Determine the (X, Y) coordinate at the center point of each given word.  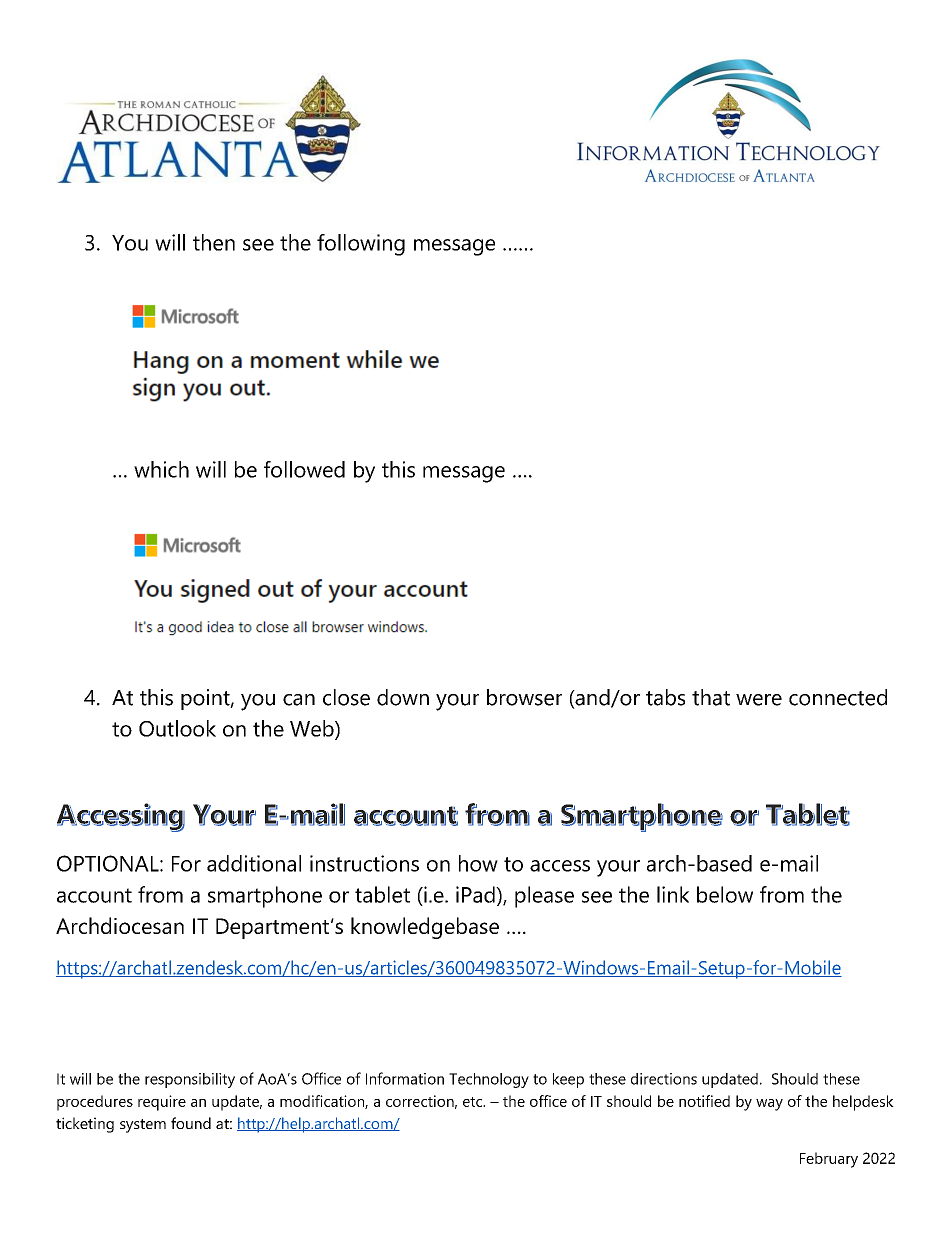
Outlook (177, 728)
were (759, 700)
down (403, 697)
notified (704, 1101)
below (725, 894)
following (361, 245)
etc (474, 1102)
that (711, 697)
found (191, 1123)
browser (524, 697)
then (214, 242)
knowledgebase (425, 928)
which (161, 469)
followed (304, 469)
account (94, 895)
